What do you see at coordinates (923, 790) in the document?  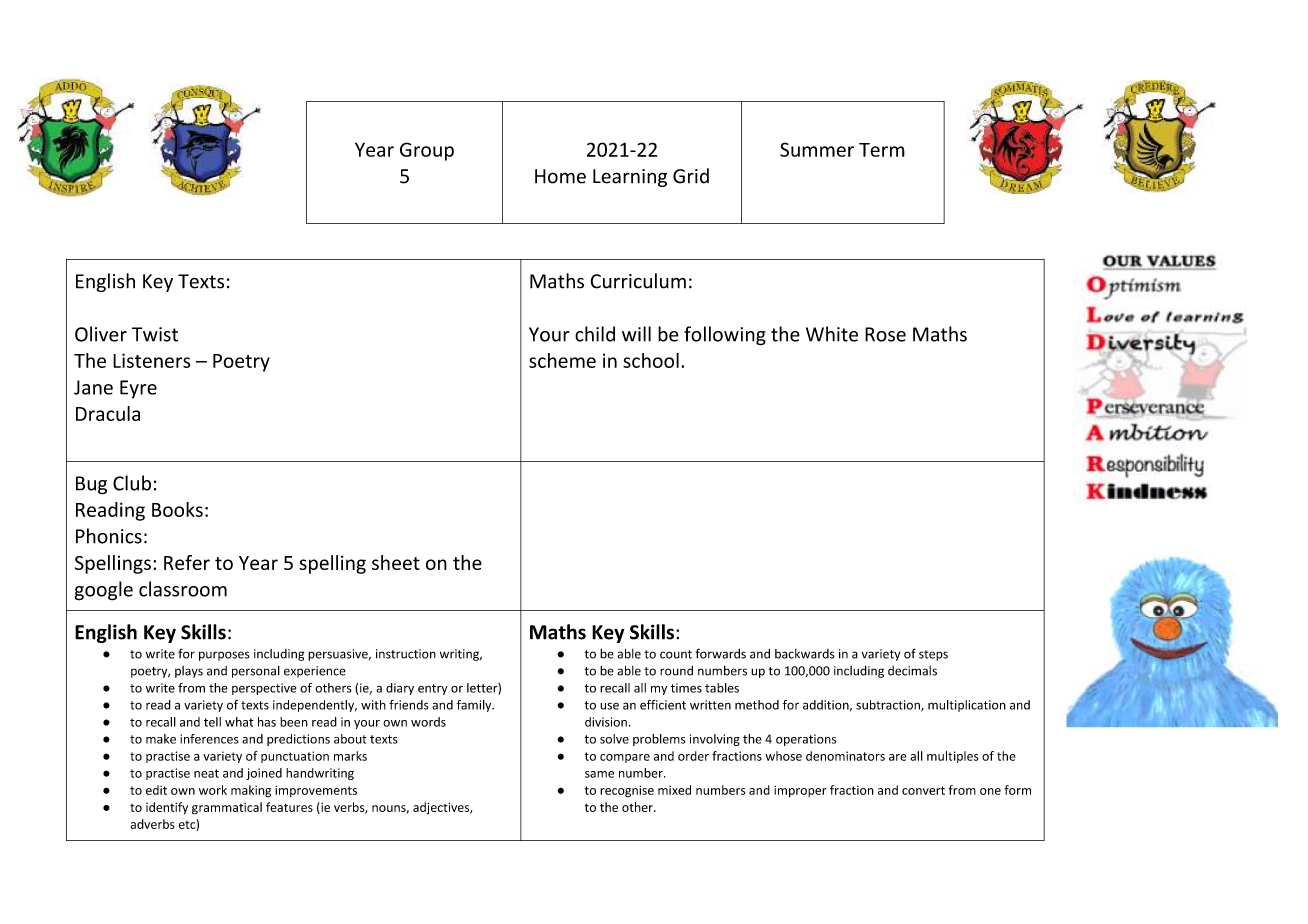 I see `convert` at bounding box center [923, 790].
